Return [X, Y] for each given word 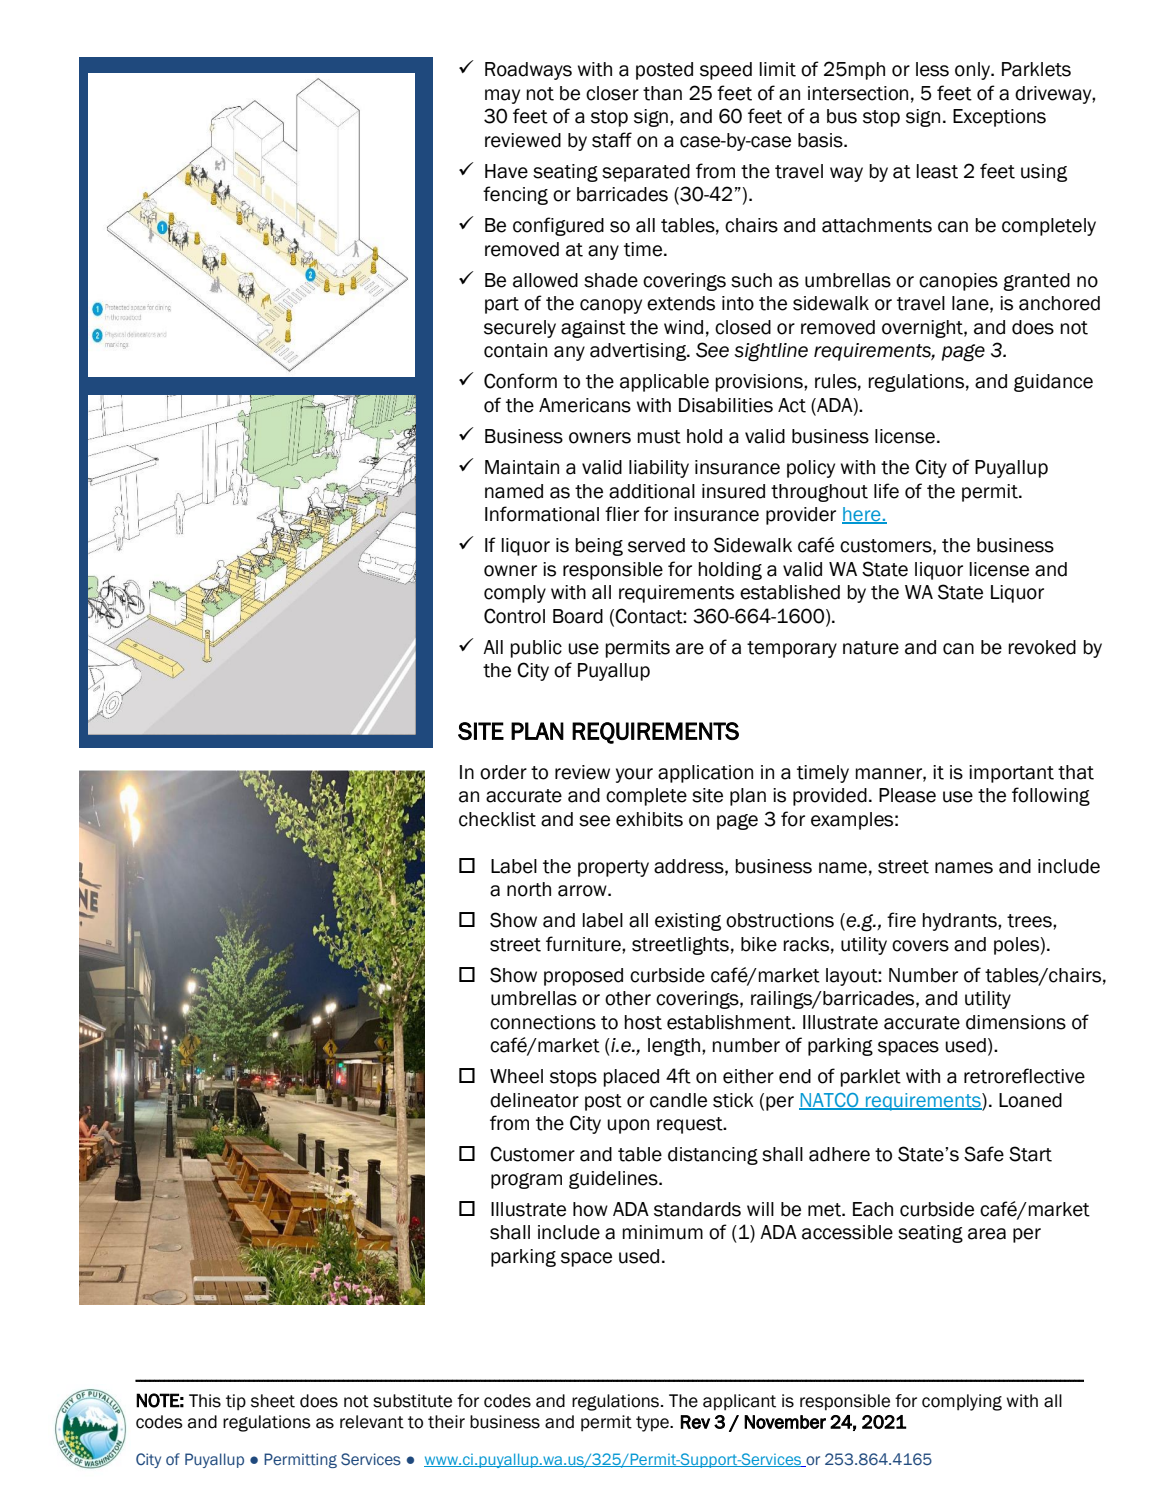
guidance [1053, 383]
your [634, 775]
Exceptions [999, 118]
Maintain [522, 467]
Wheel [516, 1076]
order [503, 772]
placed [631, 1078]
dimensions [1016, 1022]
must [659, 437]
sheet [273, 1401]
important [1011, 774]
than [662, 93]
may [502, 96]
